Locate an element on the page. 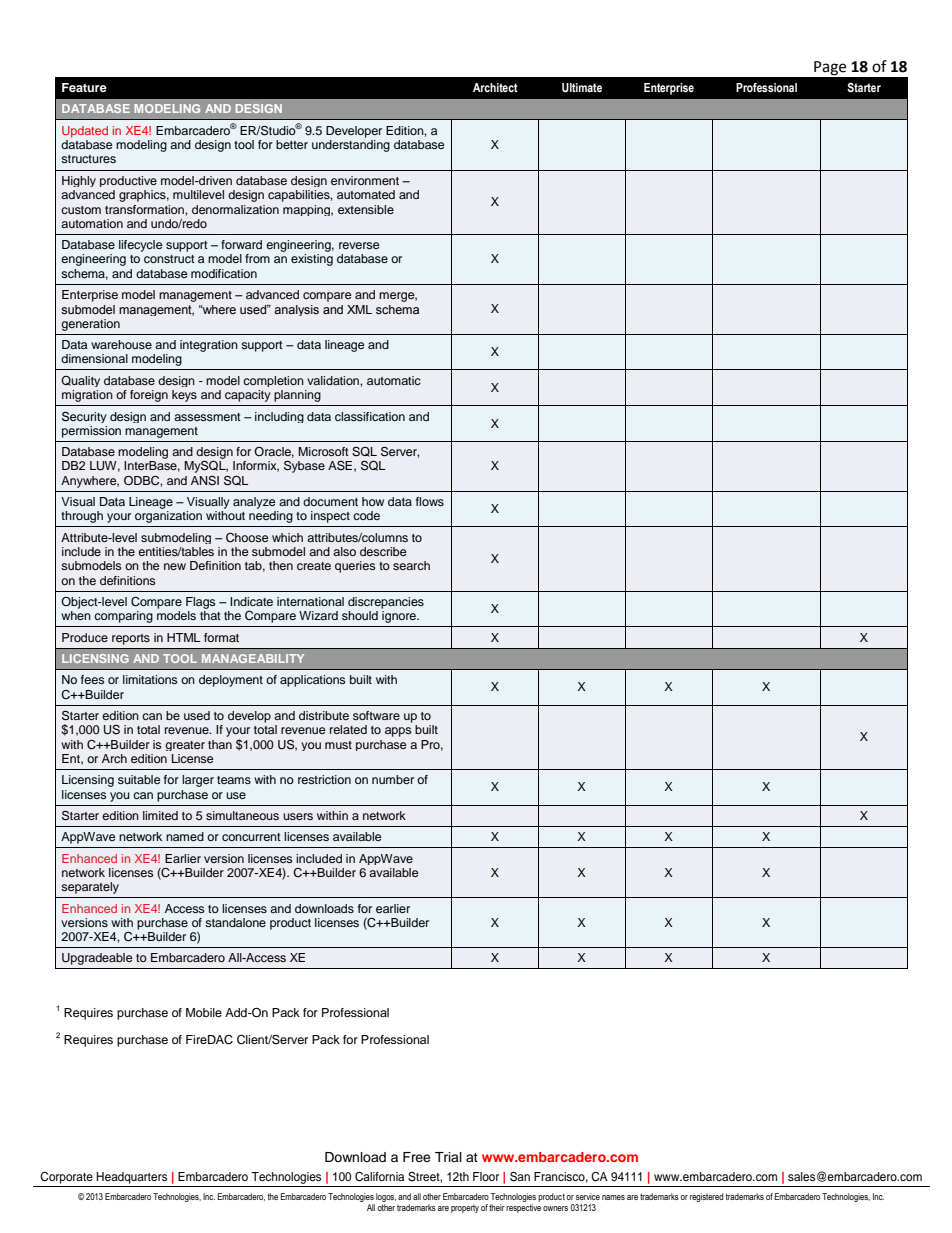  Ultimate is located at coordinates (582, 88).
